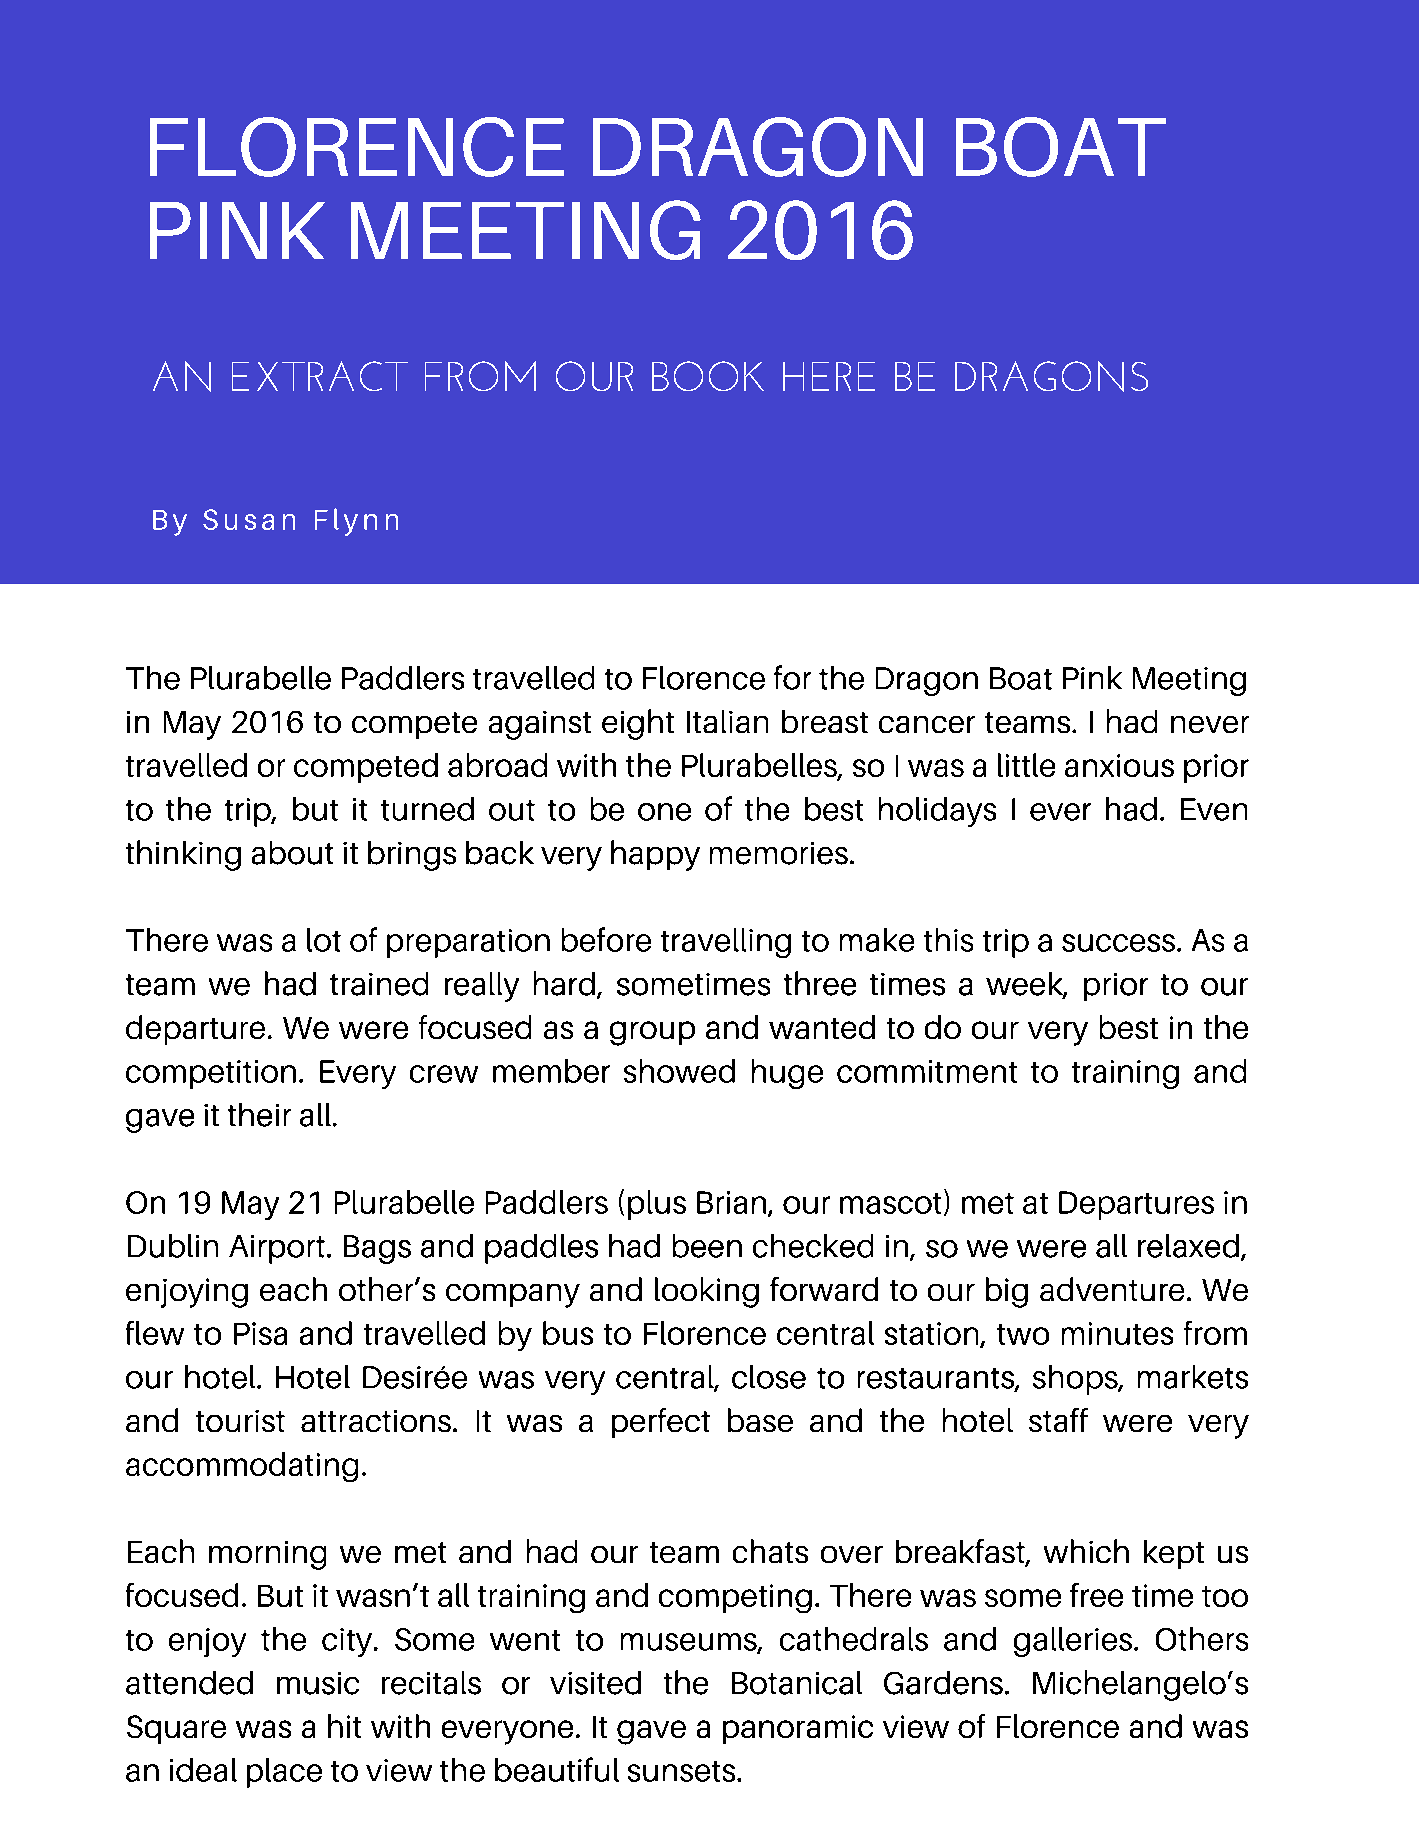  Describe the element at coordinates (1112, 1289) in the document. I see `adventure` at that location.
